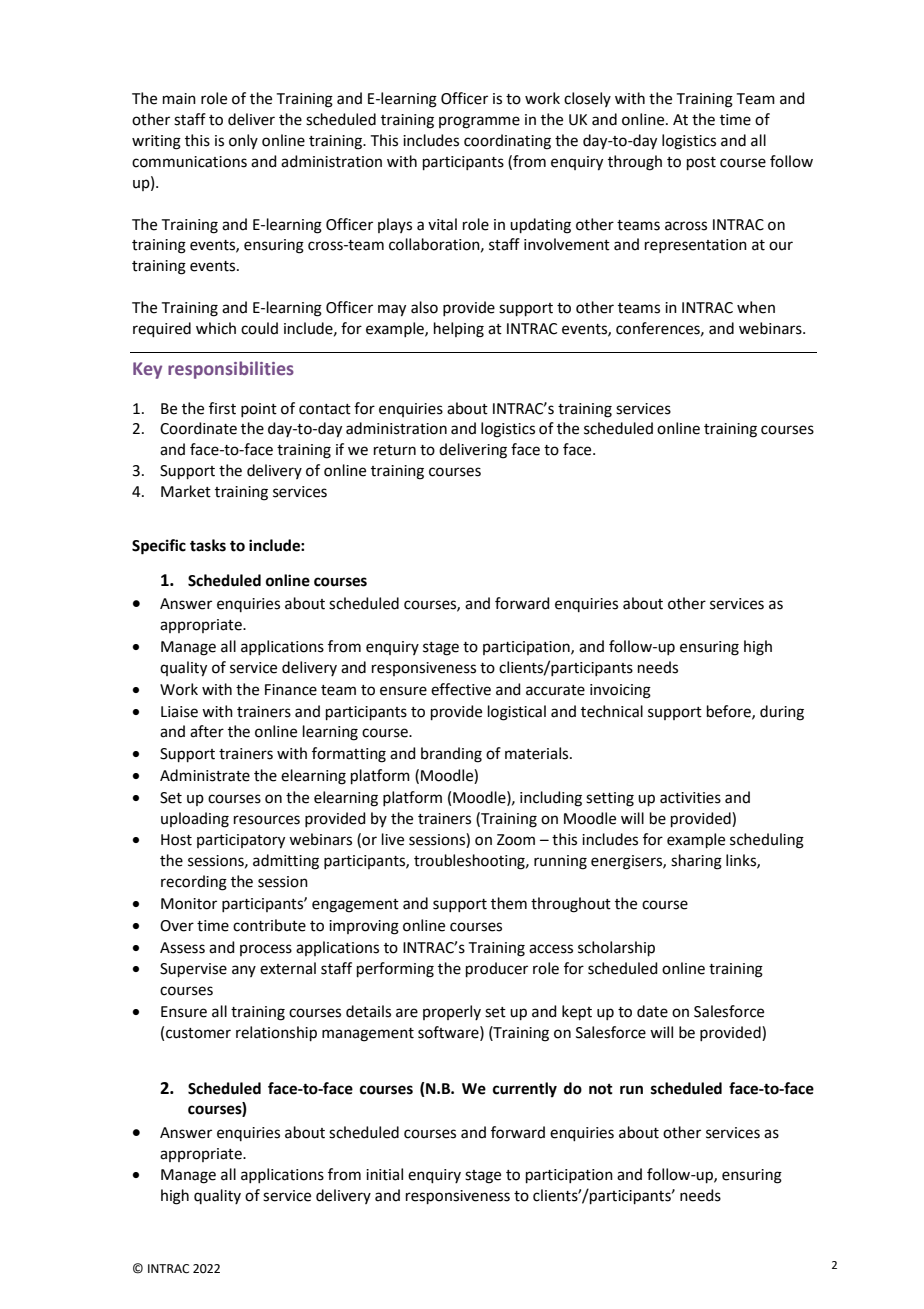  I want to click on when, so click(756, 307).
